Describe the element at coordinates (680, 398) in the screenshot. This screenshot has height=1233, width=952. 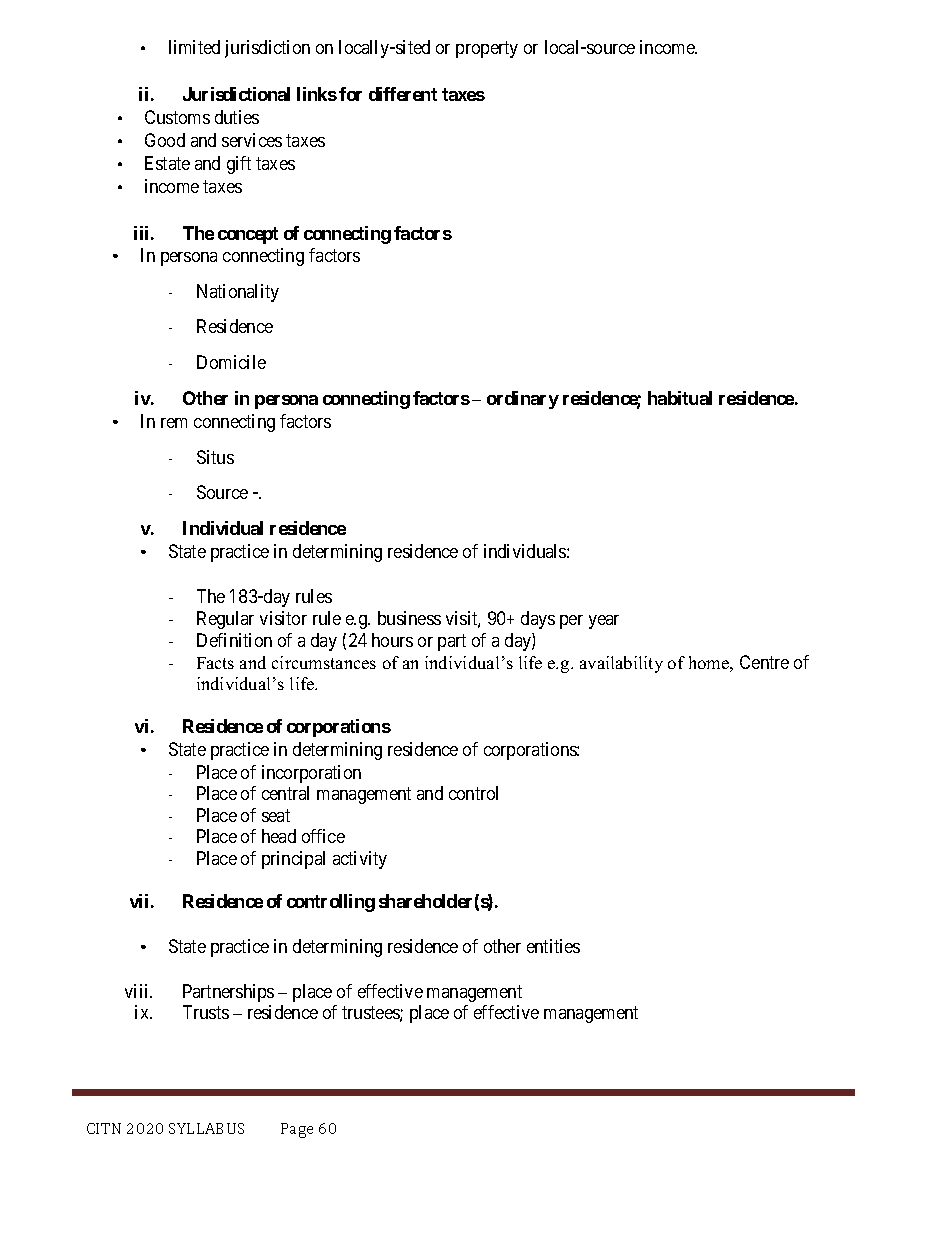
I see `habitual` at that location.
